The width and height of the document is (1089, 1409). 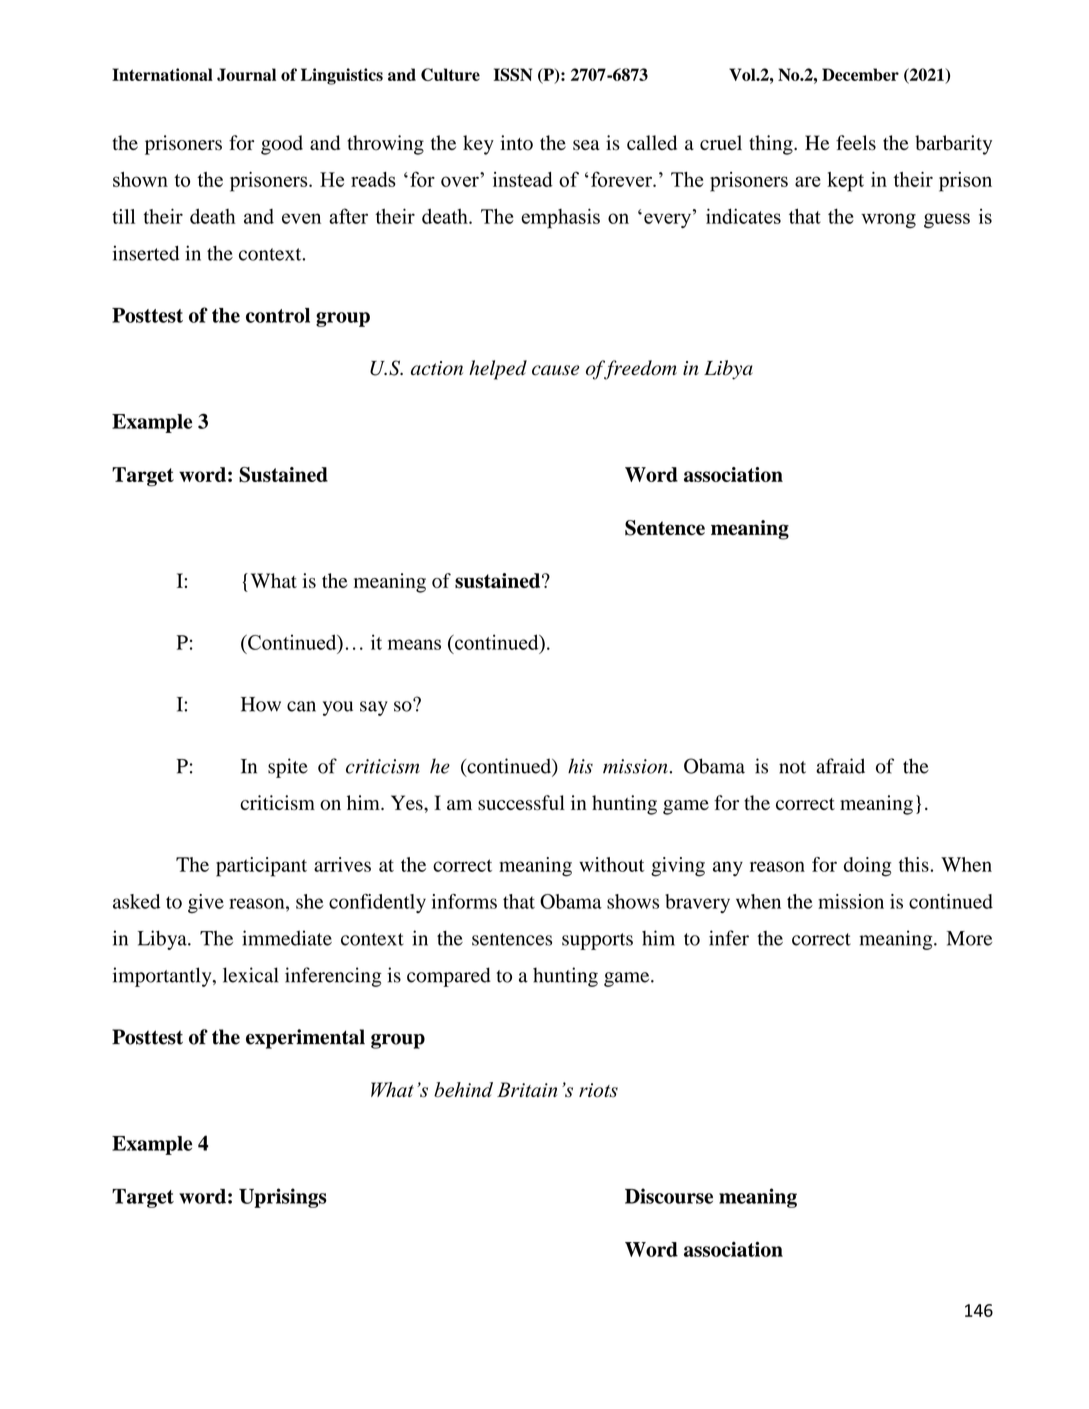 What do you see at coordinates (517, 143) in the document?
I see `into` at bounding box center [517, 143].
